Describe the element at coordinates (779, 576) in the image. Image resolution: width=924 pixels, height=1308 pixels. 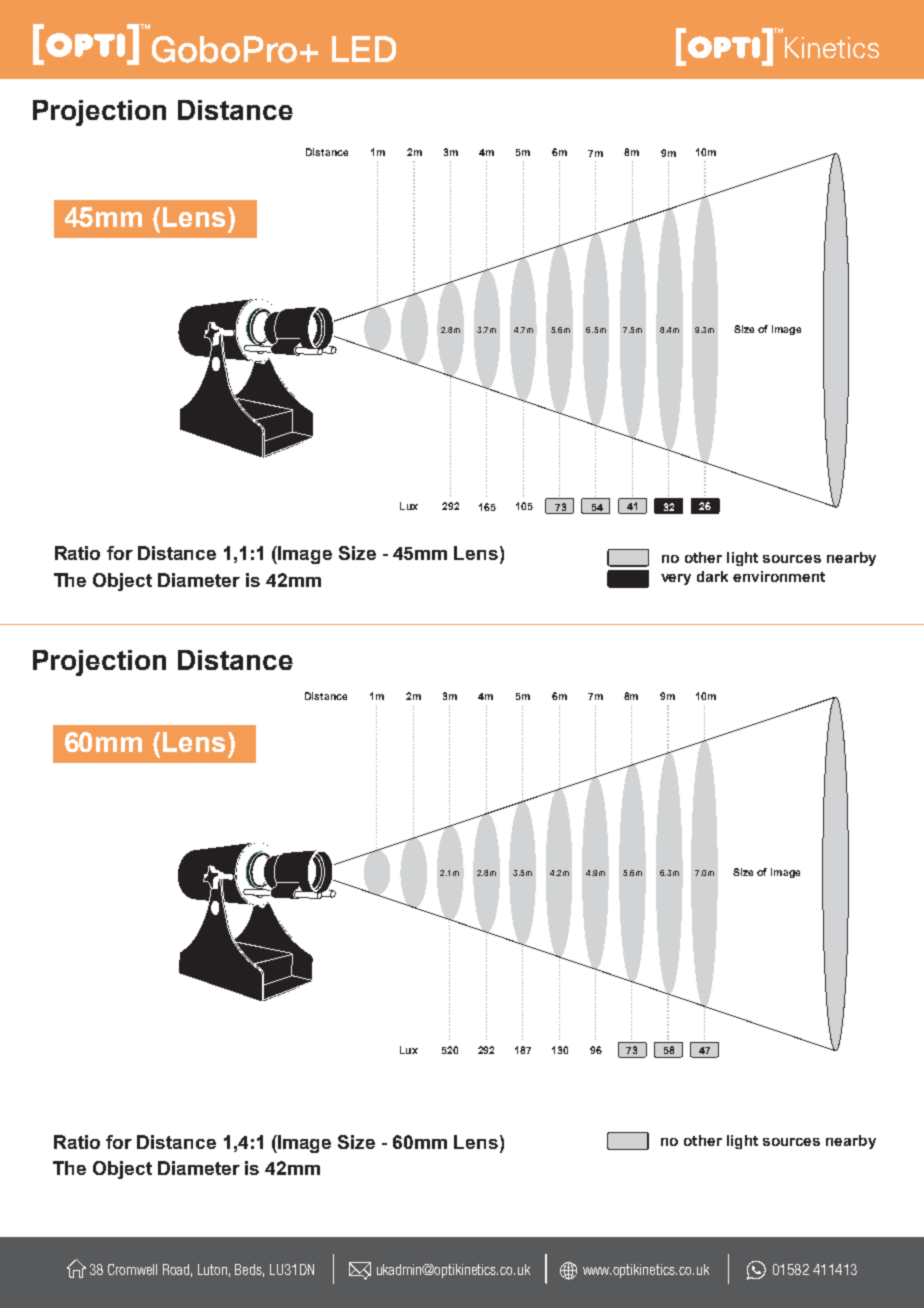
I see `environment` at that location.
